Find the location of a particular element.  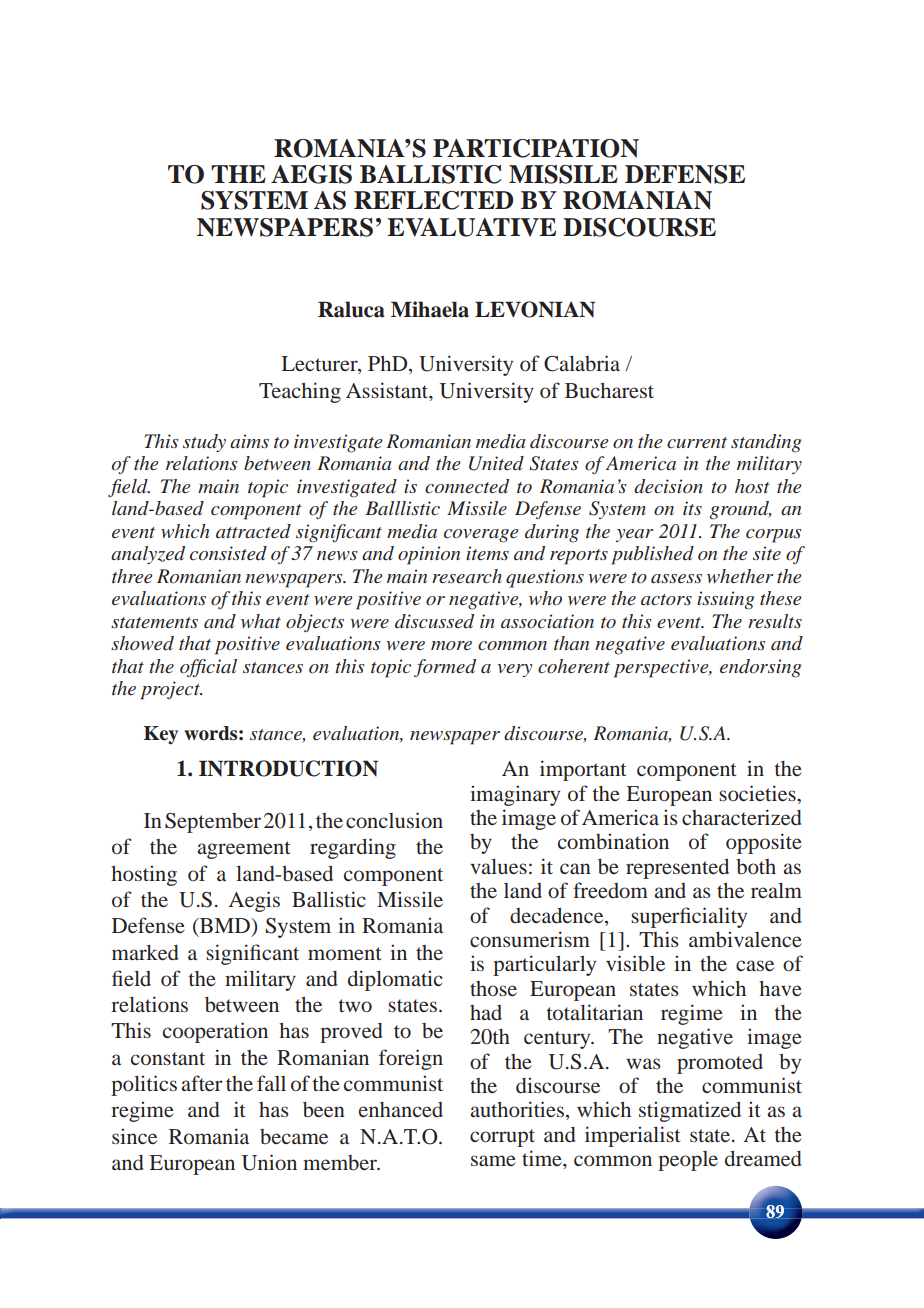

Raluca is located at coordinates (351, 309).
